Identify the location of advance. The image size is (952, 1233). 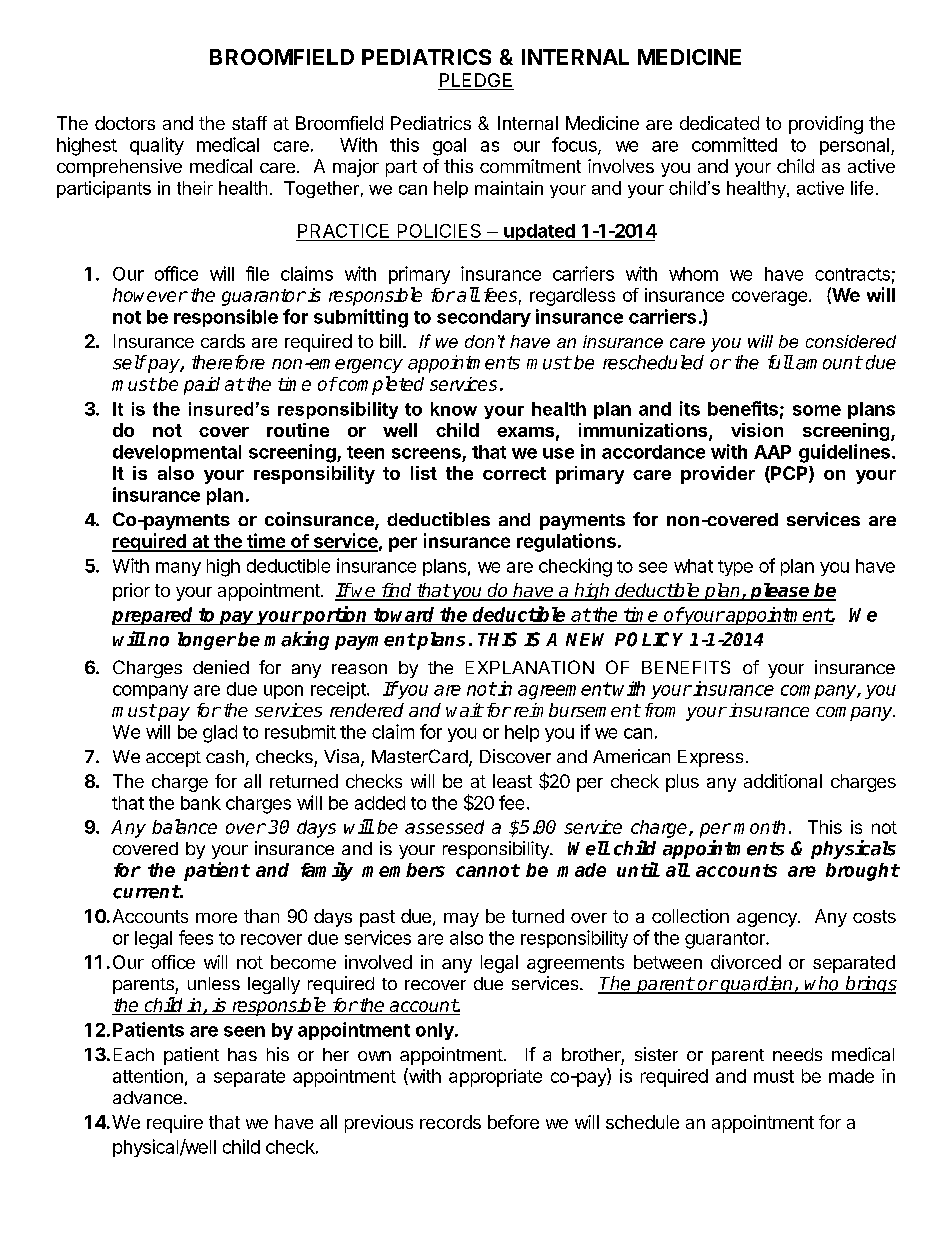
(147, 1097).
